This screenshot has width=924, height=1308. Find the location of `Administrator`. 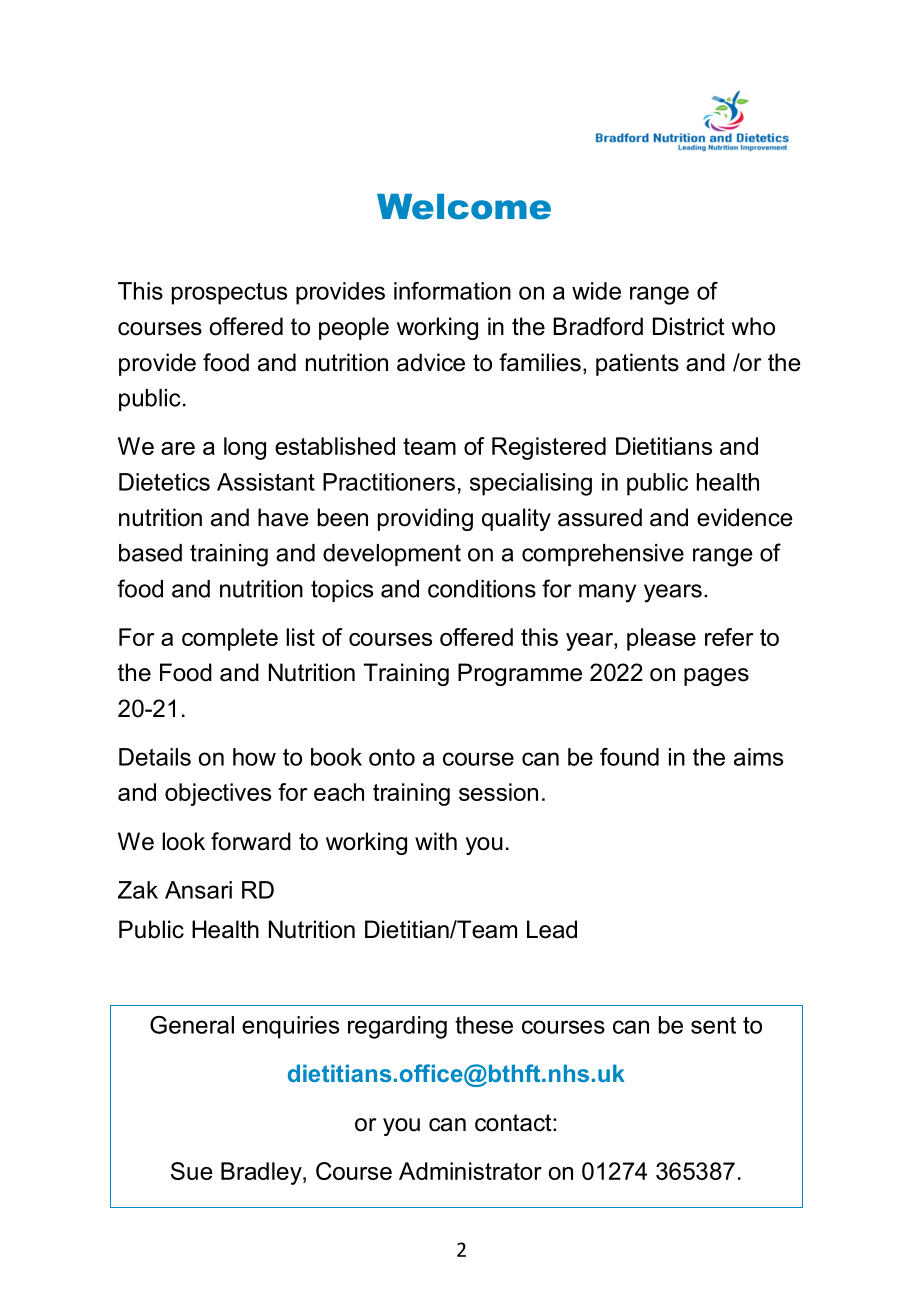

Administrator is located at coordinates (470, 1171).
